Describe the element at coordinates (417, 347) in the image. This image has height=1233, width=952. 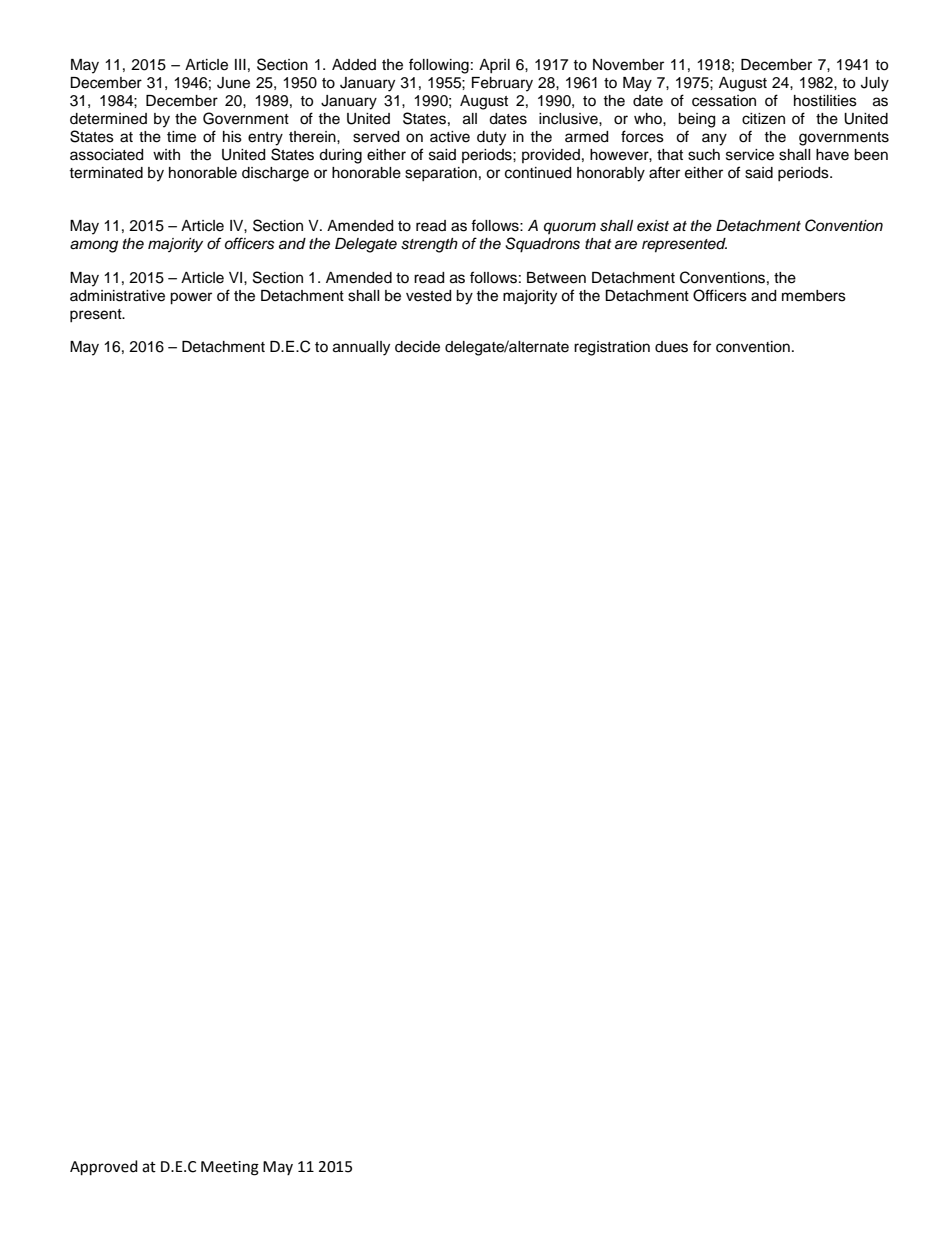
I see `decide` at that location.
